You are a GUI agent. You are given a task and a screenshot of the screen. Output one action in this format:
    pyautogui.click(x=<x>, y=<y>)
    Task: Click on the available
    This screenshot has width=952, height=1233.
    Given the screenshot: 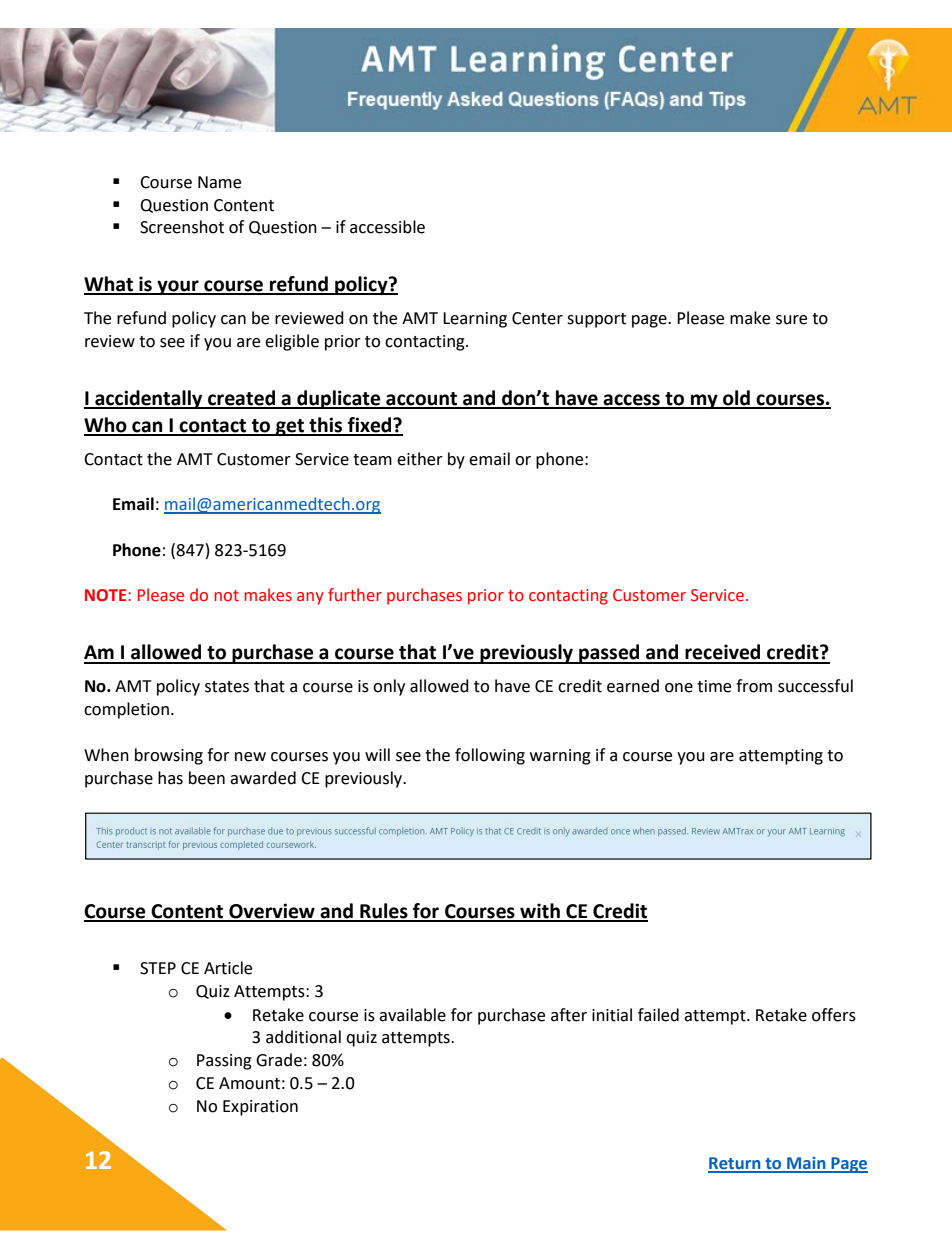 What is the action you would take?
    pyautogui.click(x=412, y=1015)
